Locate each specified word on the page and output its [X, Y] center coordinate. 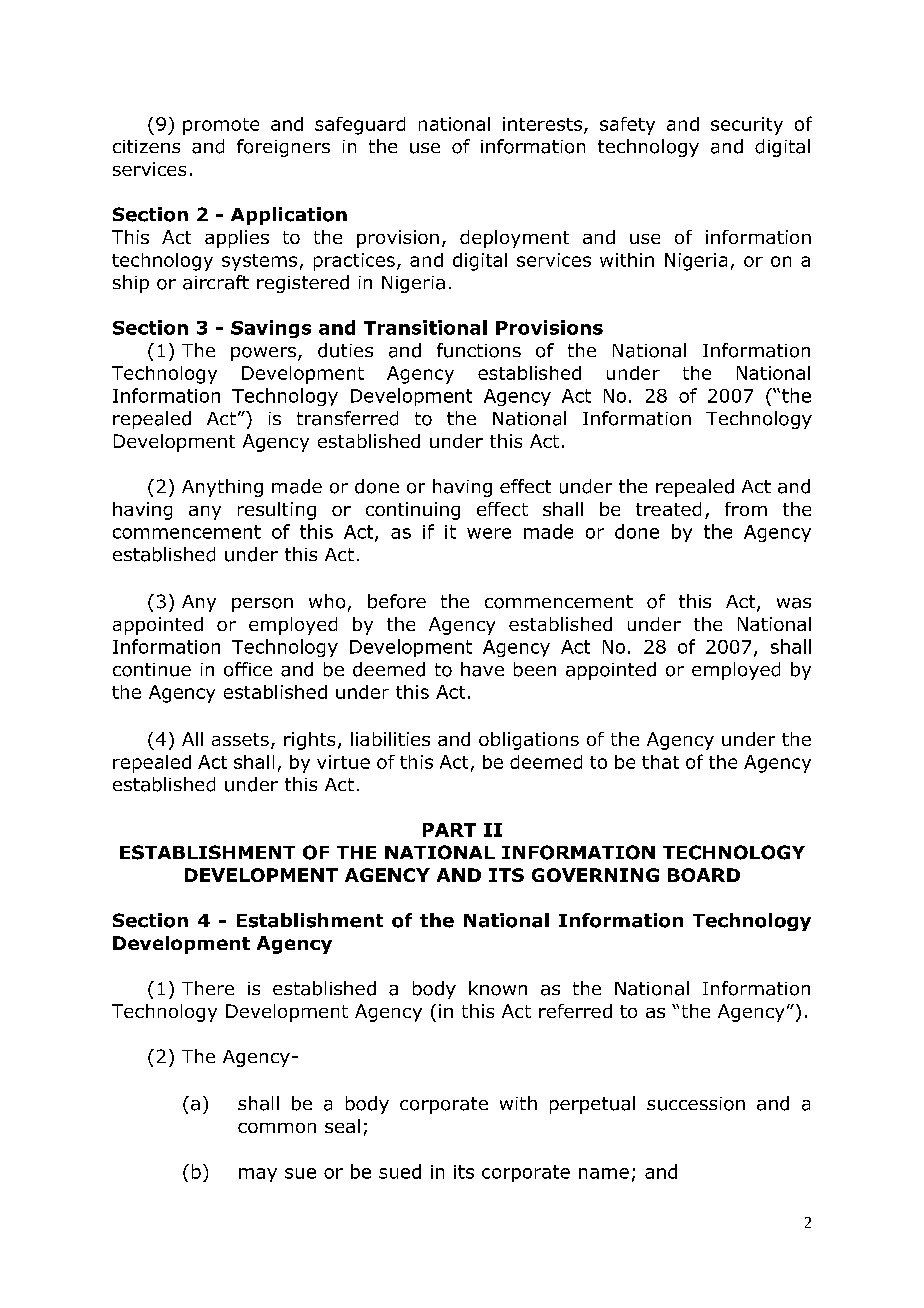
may [258, 1175]
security [747, 126]
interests [542, 124]
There [208, 988]
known [498, 988]
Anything [222, 488]
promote [221, 126]
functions [479, 350]
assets [240, 739]
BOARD [704, 875]
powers [263, 354]
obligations [529, 741]
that [660, 762]
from [746, 509]
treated [668, 509]
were [489, 533]
